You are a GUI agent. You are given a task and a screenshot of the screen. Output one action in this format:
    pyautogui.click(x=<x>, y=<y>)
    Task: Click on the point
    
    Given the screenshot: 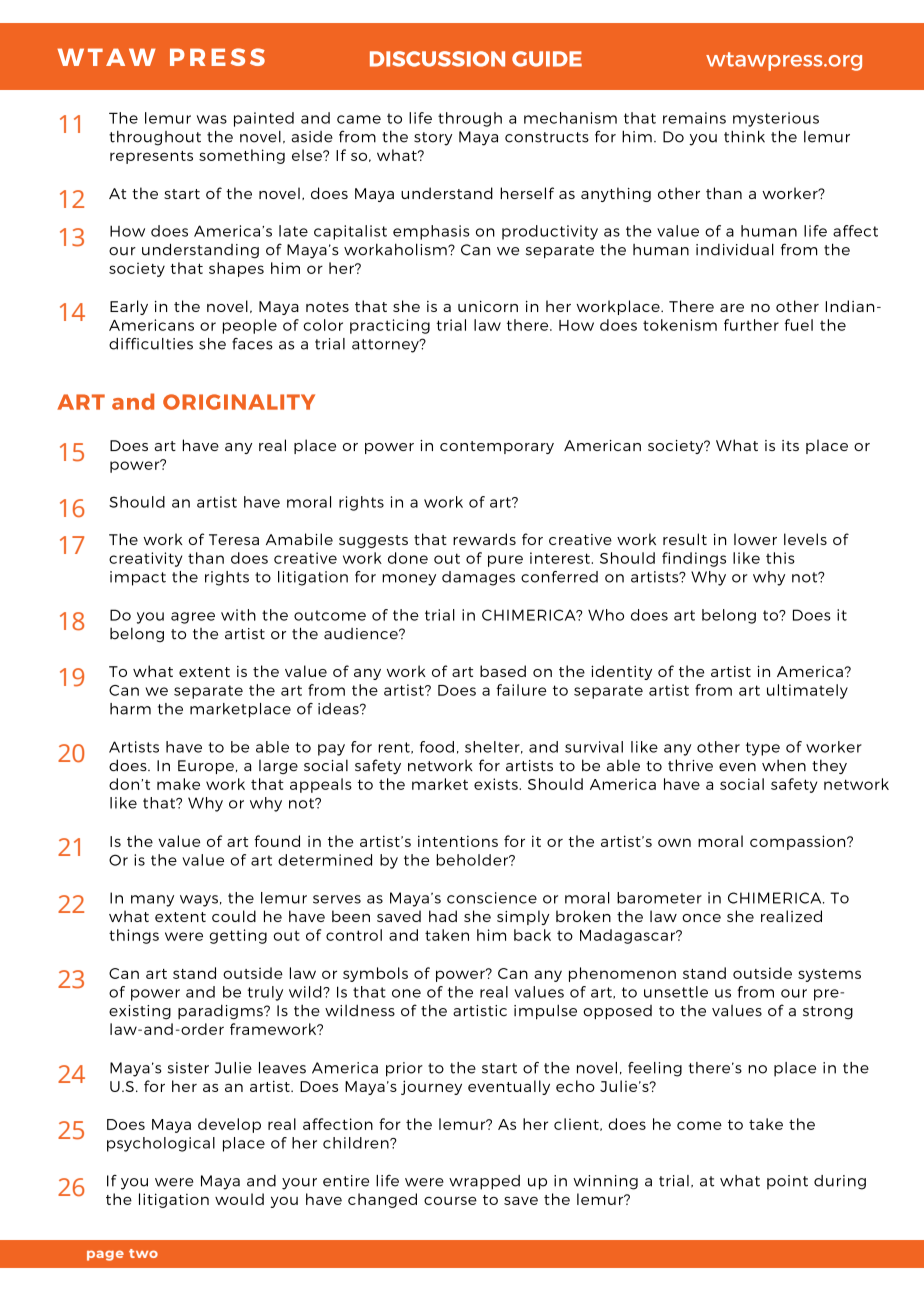 What is the action you would take?
    pyautogui.click(x=787, y=1182)
